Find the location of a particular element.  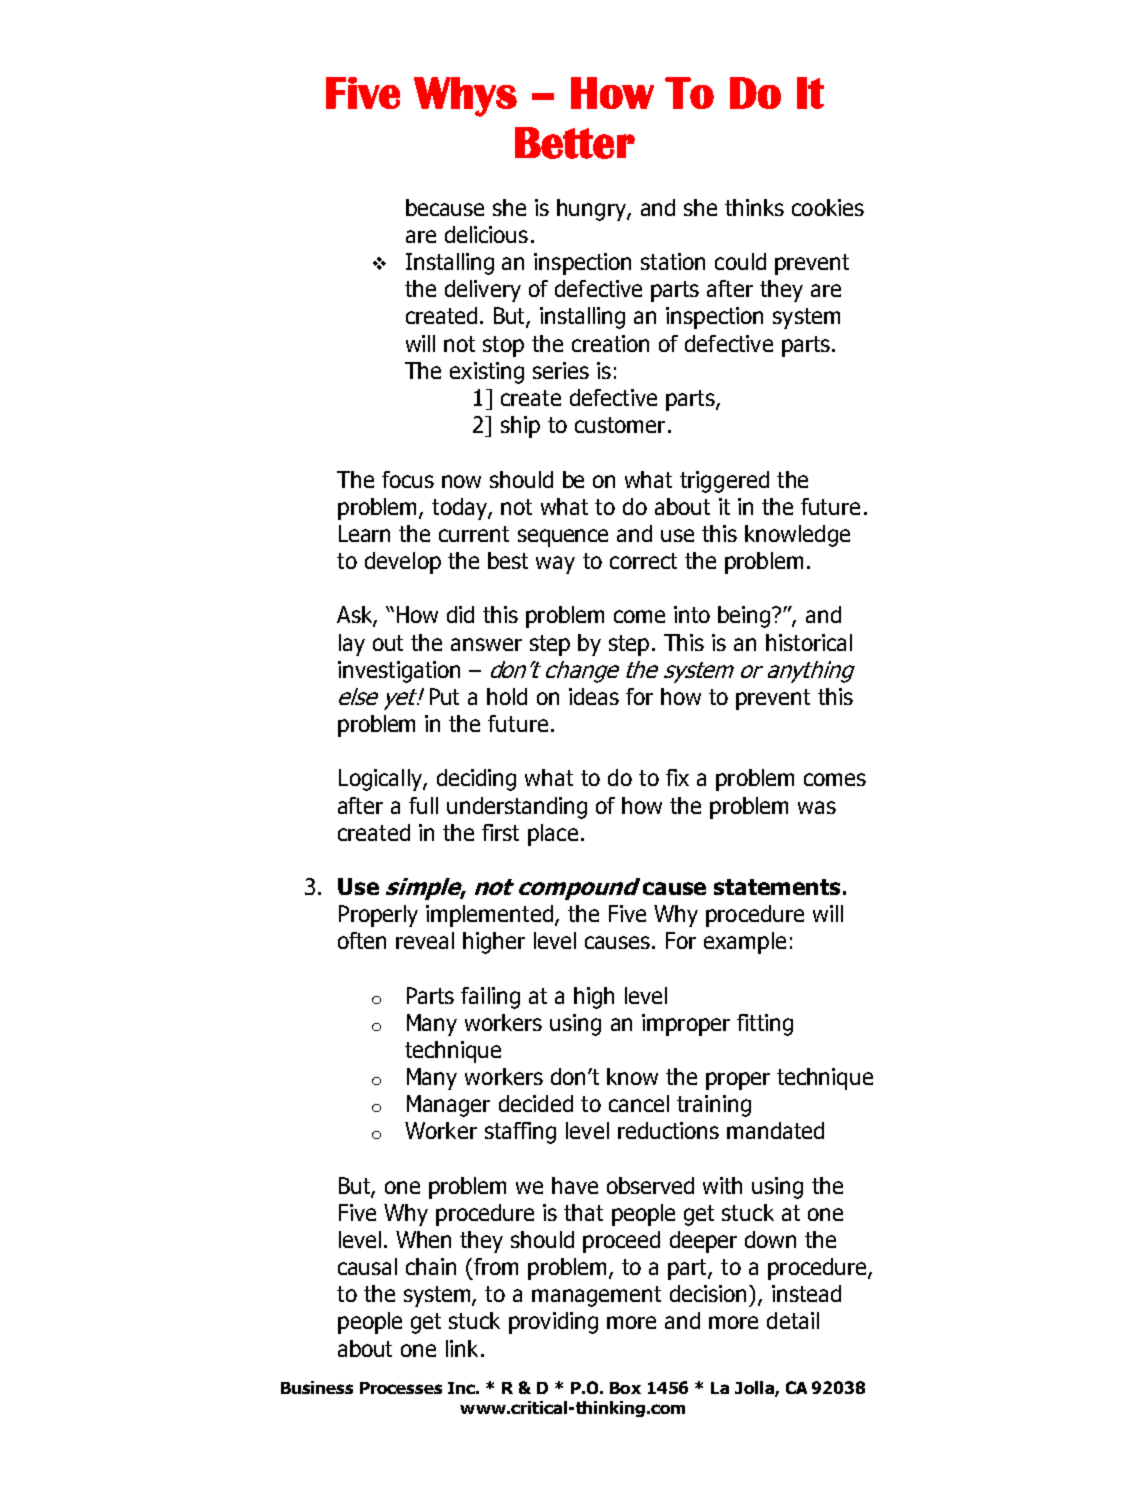

Learn is located at coordinates (364, 533).
